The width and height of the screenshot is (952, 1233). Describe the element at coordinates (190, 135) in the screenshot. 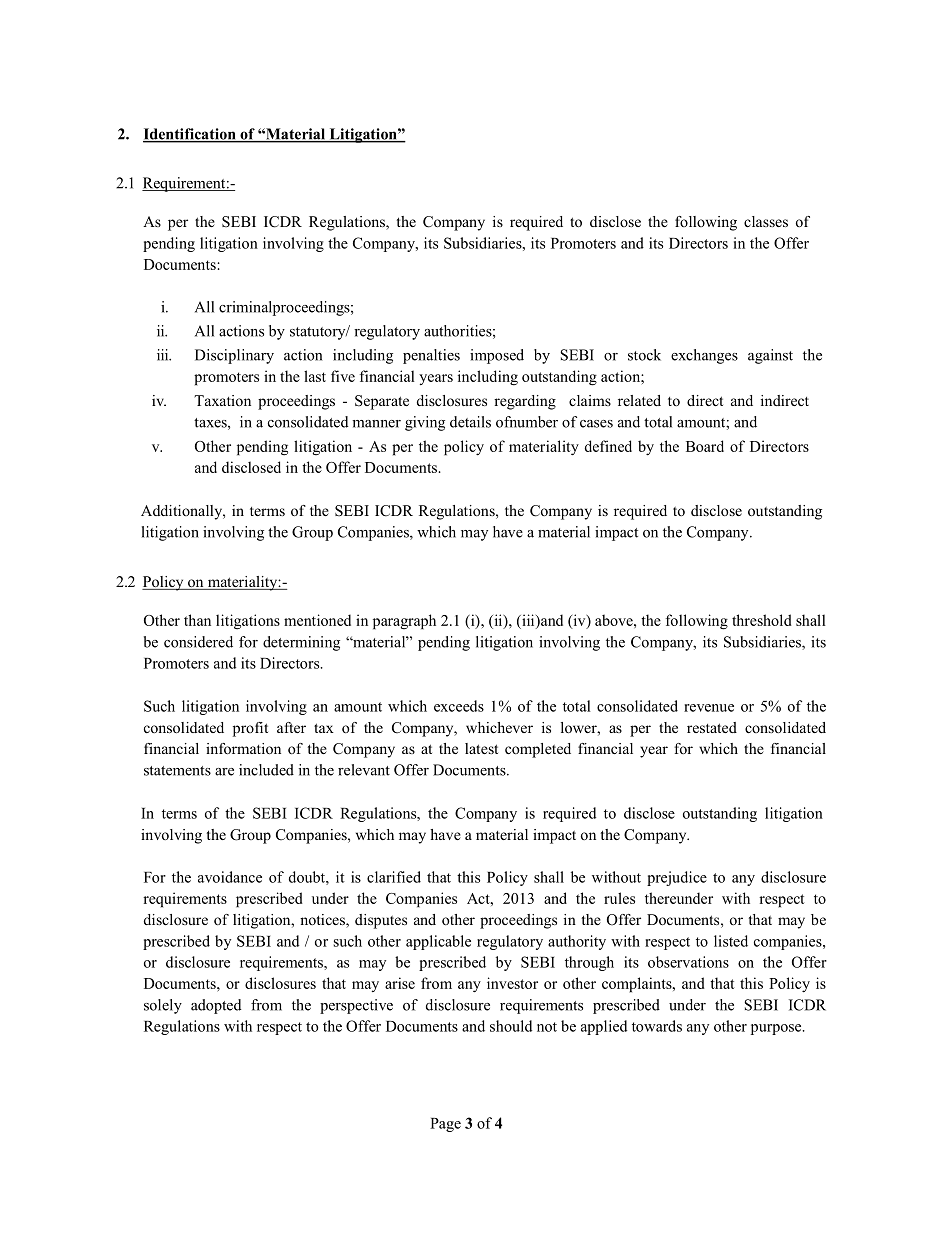

I see `Identification` at that location.
